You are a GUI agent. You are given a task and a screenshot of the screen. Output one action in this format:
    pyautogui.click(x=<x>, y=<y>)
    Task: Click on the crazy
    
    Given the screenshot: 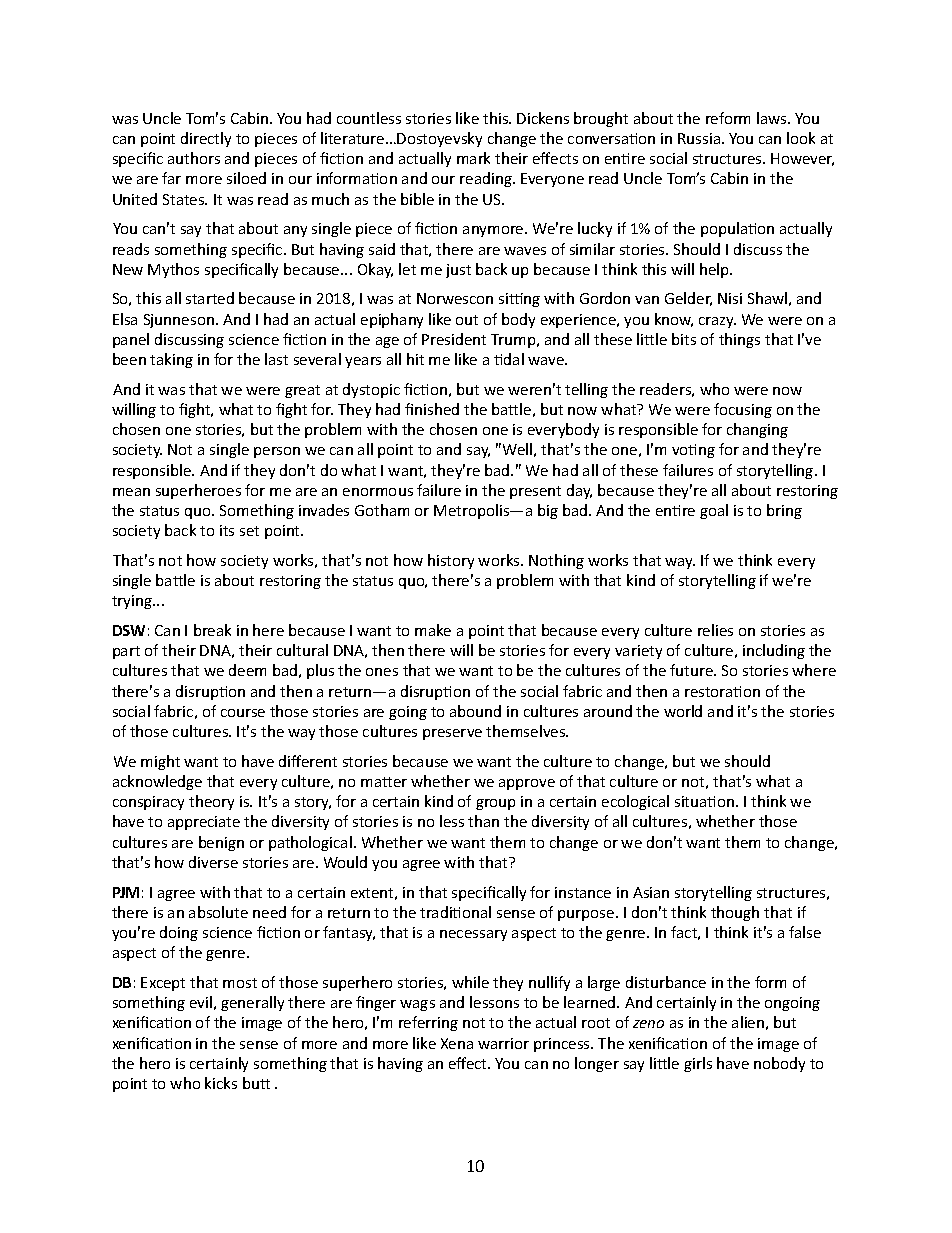 What is the action you would take?
    pyautogui.click(x=717, y=322)
